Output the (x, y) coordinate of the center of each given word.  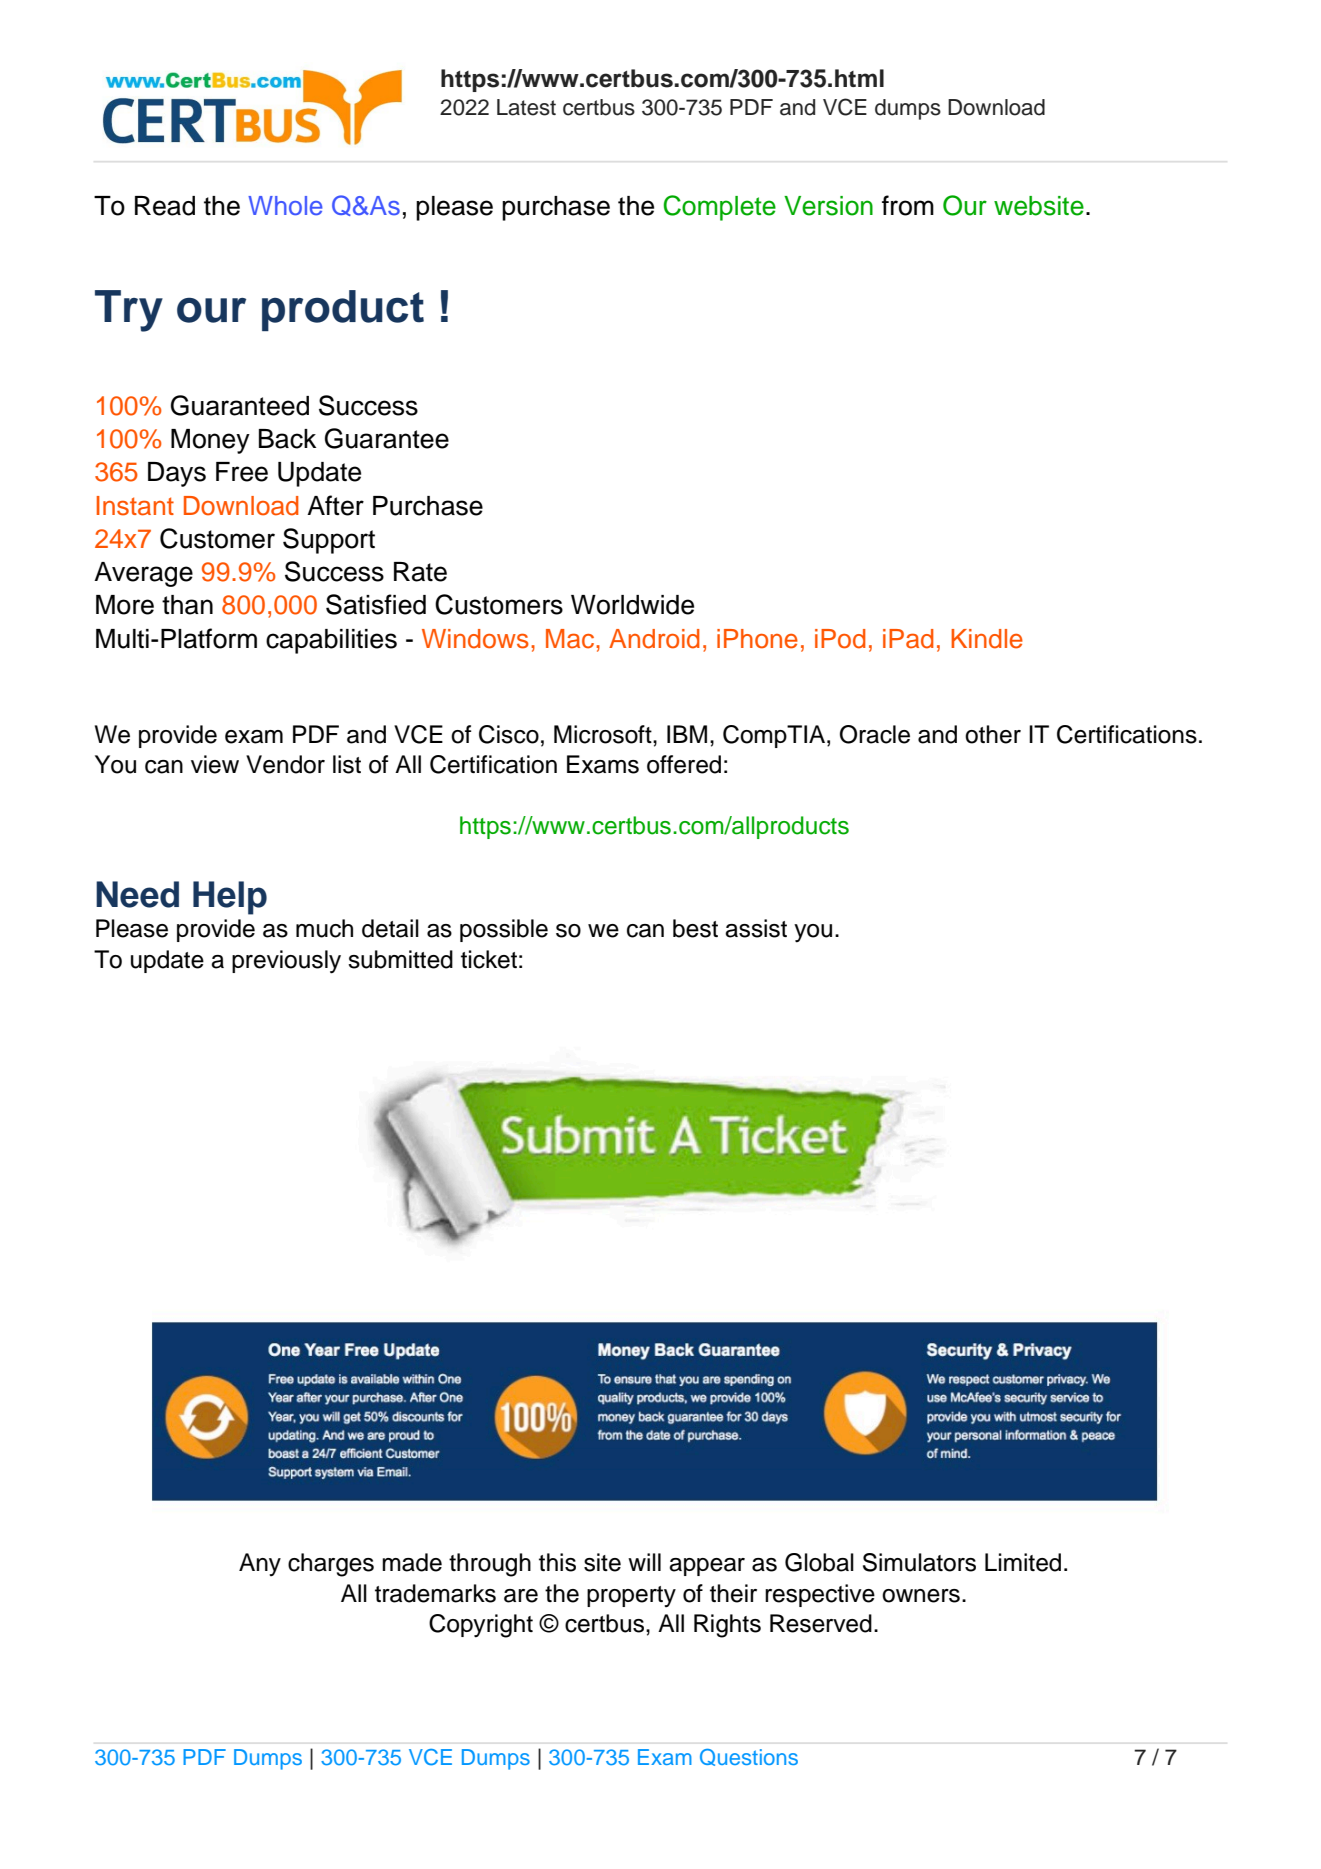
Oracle (875, 734)
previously (286, 962)
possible (504, 930)
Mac (571, 639)
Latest (526, 107)
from (908, 205)
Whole (285, 205)
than (187, 605)
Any (260, 1564)
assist (756, 928)
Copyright (481, 1626)
